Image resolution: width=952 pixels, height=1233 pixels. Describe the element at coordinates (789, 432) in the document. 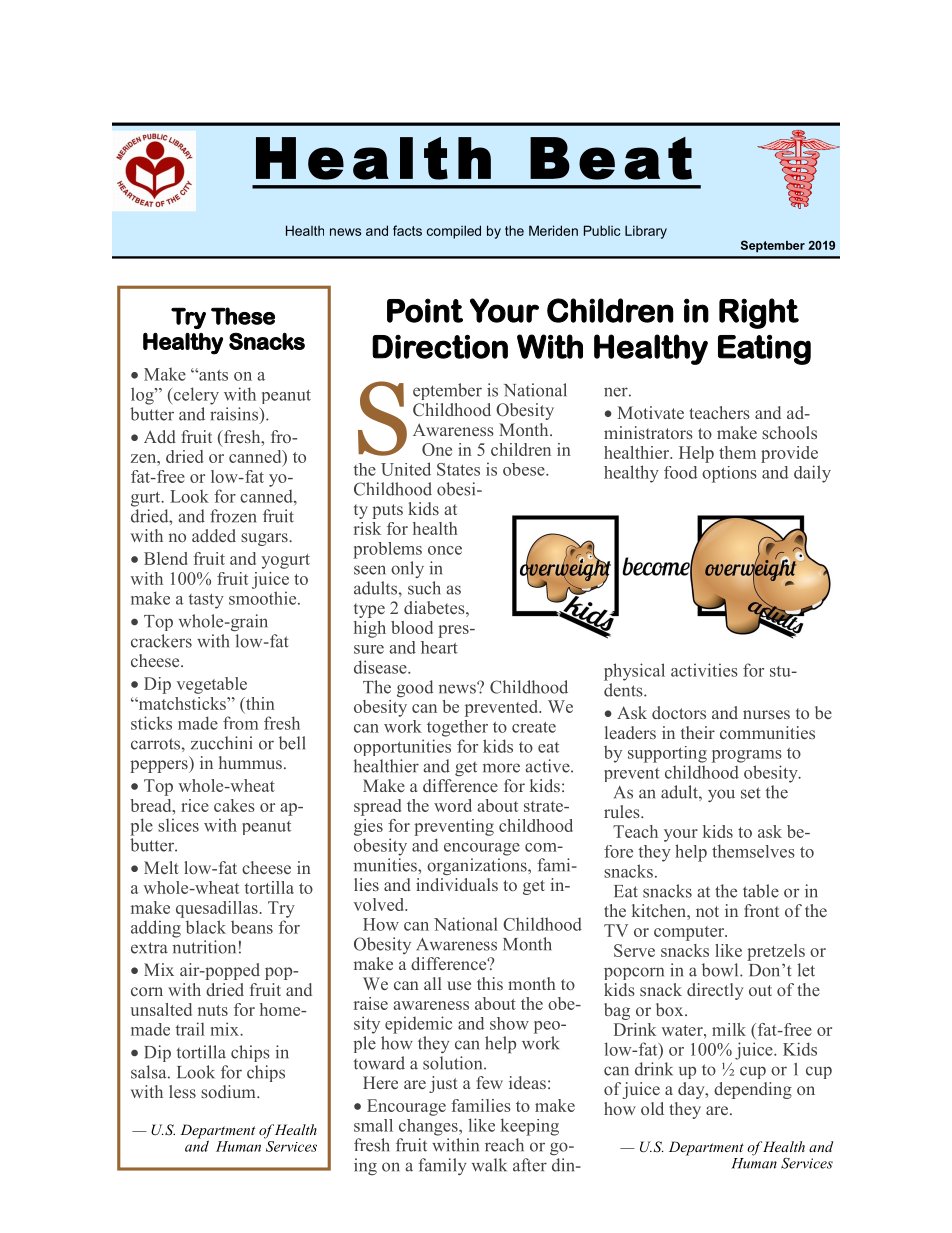

I see `schools` at that location.
